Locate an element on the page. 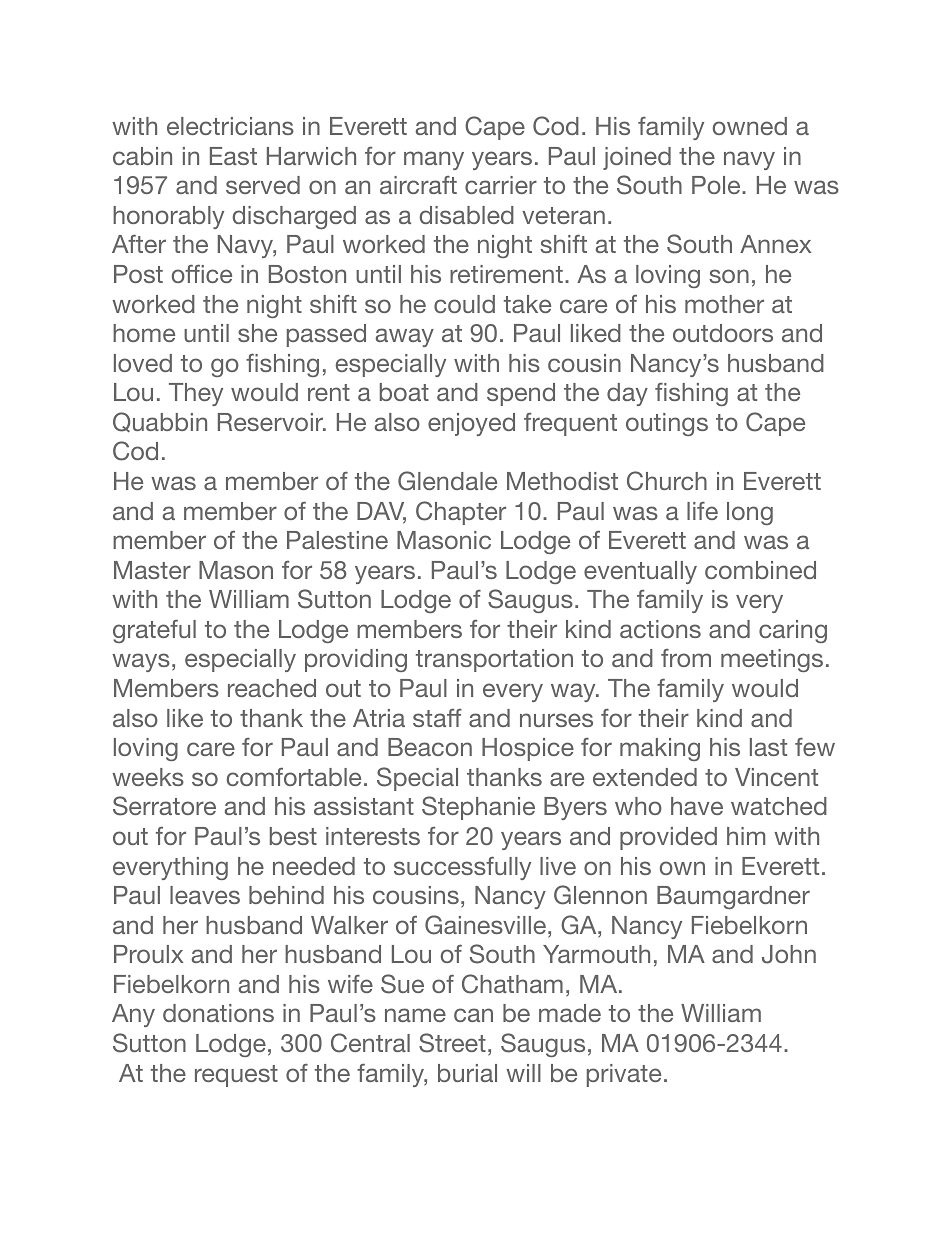 The height and width of the image is (1233, 952). him is located at coordinates (746, 836).
